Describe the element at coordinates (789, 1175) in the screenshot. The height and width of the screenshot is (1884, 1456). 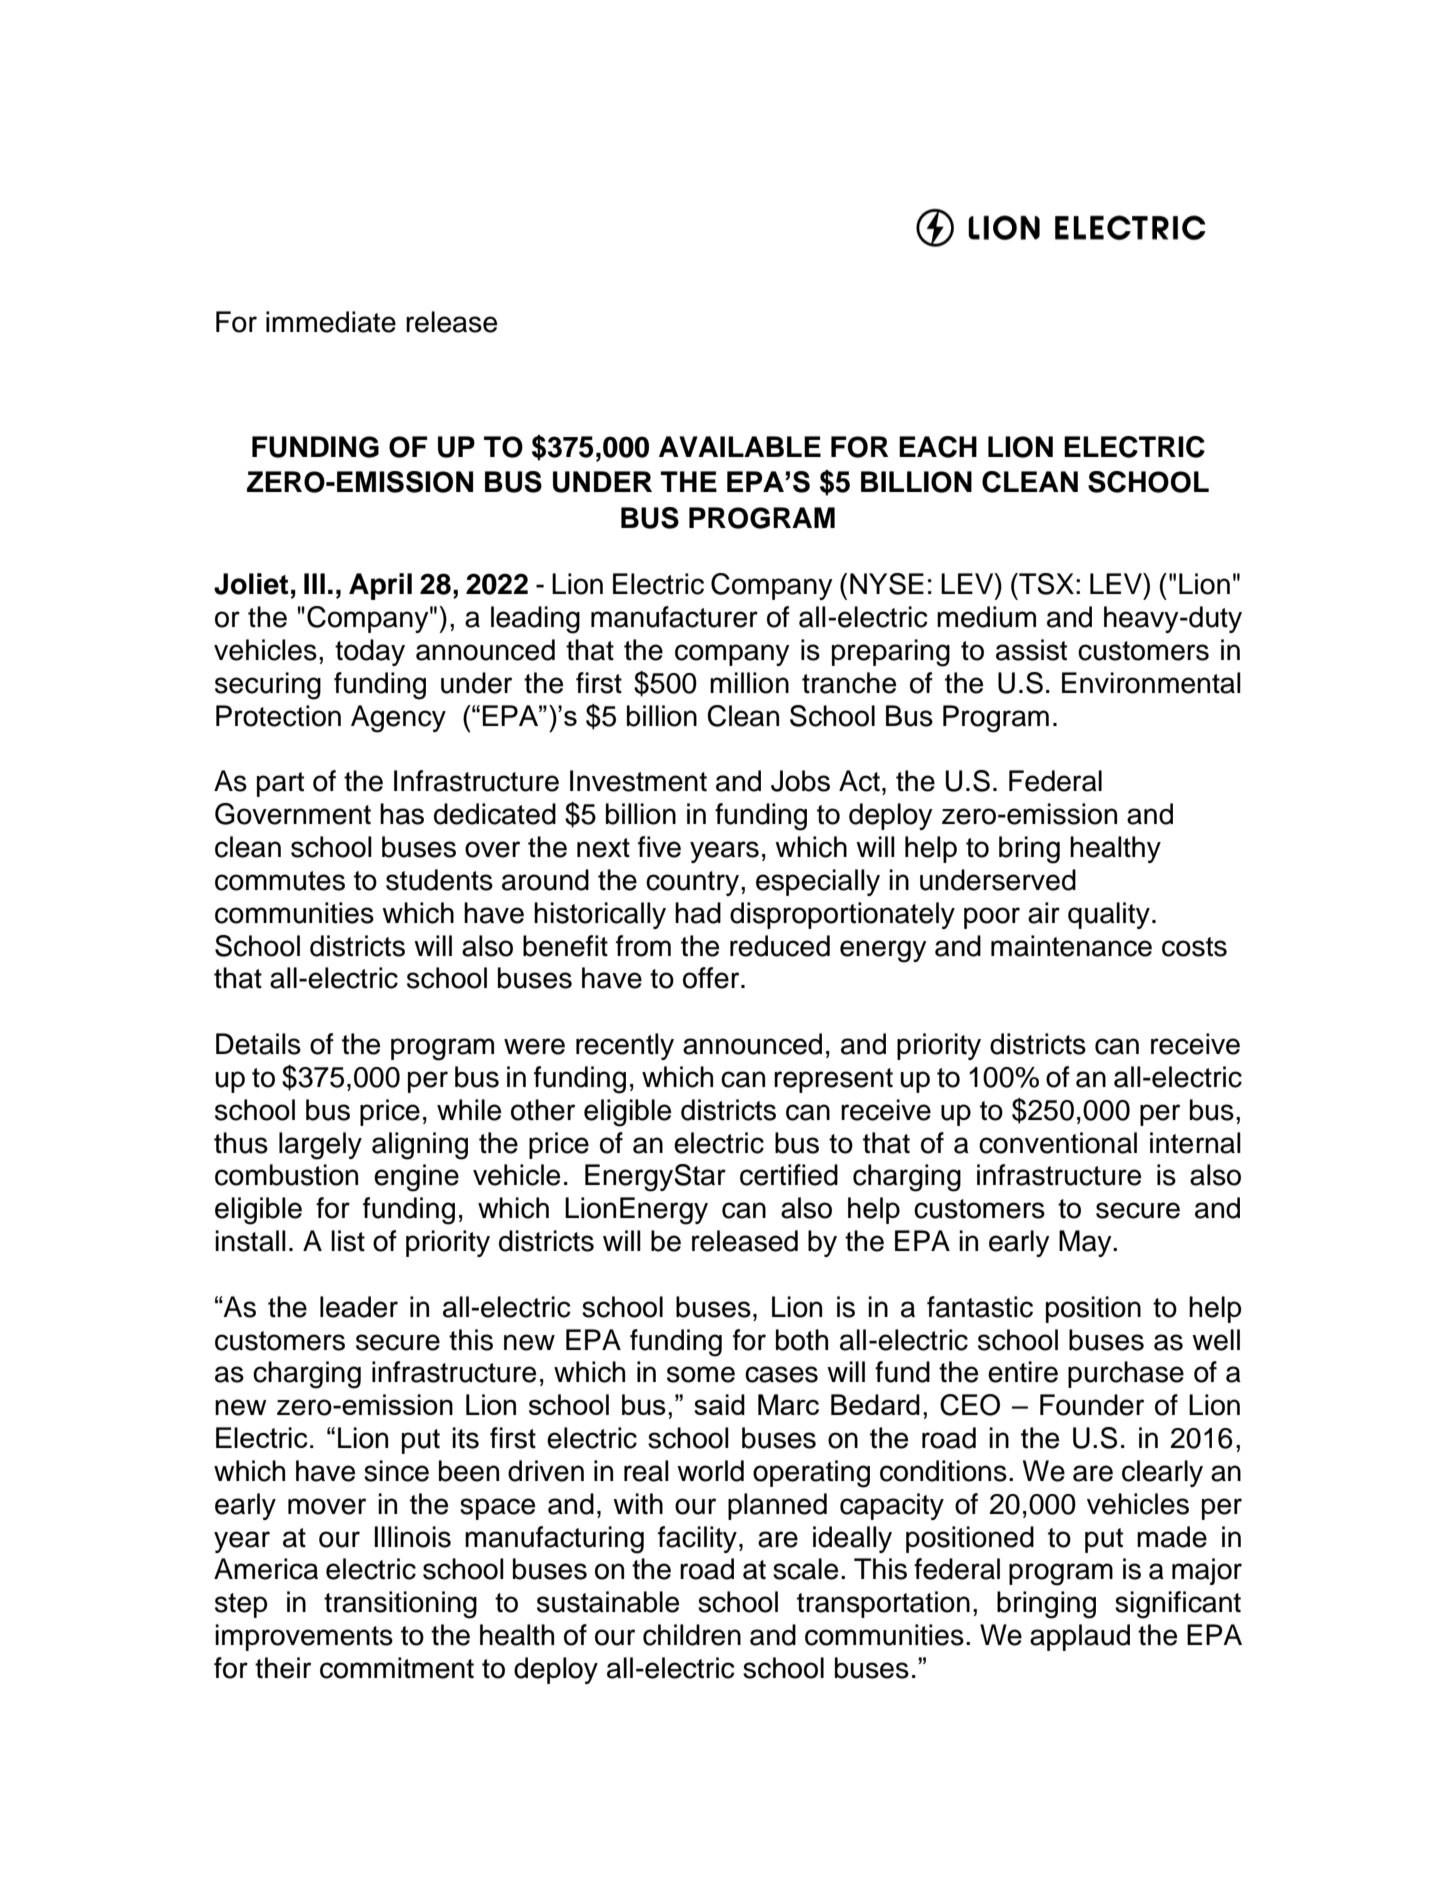
I see `certified` at that location.
